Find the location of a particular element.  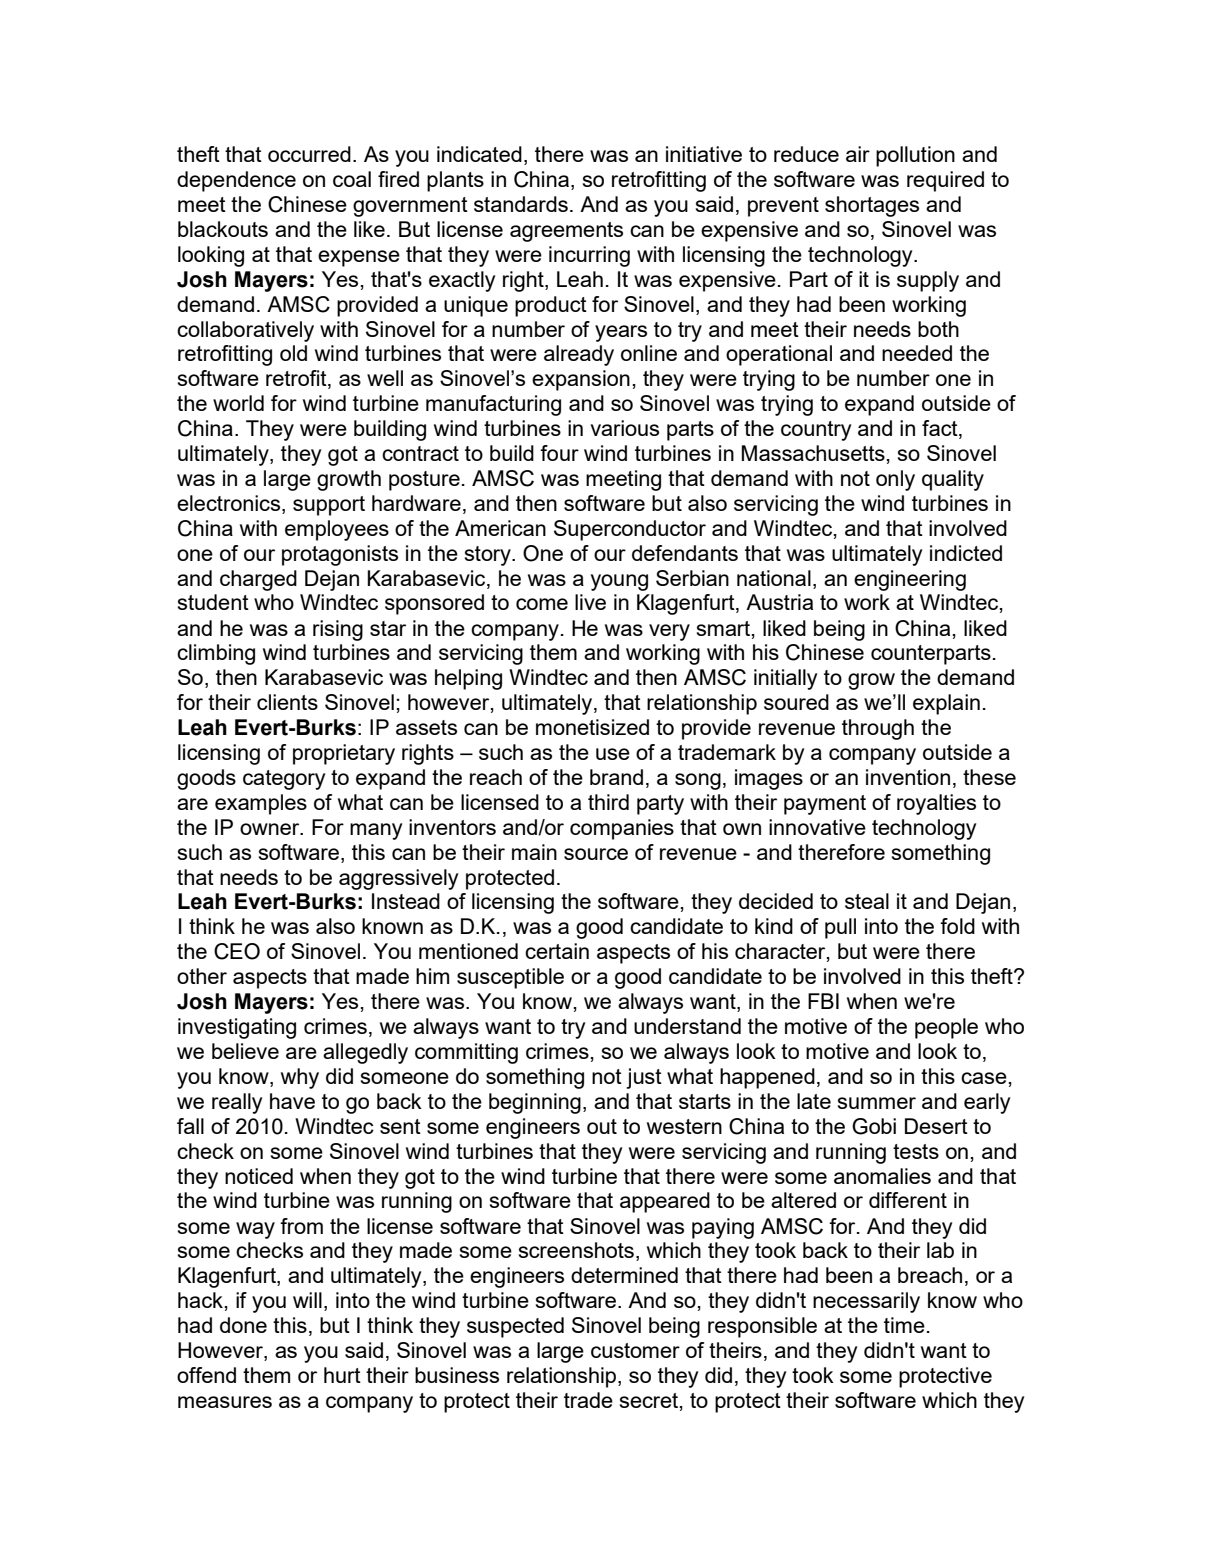

world is located at coordinates (238, 403).
